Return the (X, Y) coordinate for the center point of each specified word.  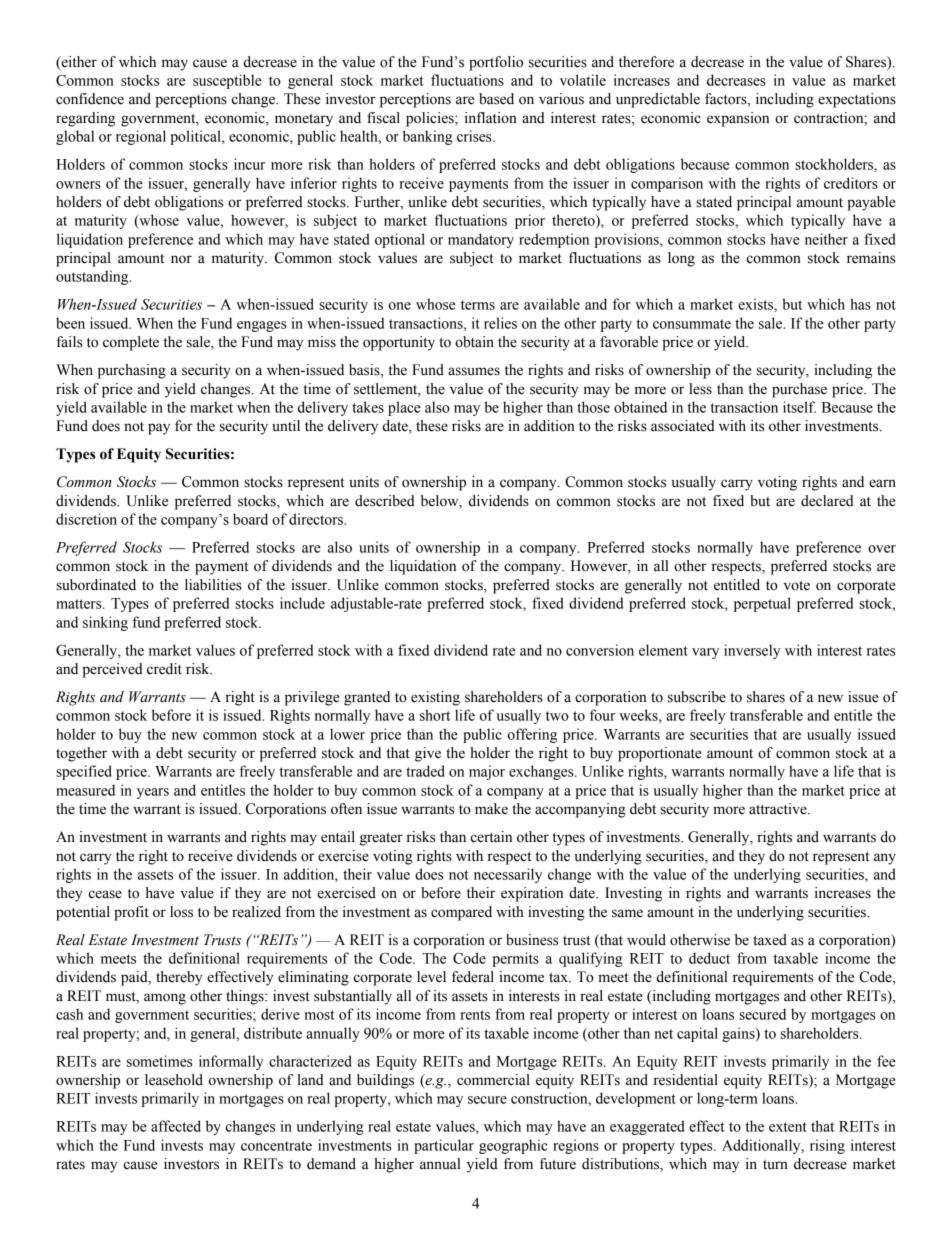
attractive (779, 809)
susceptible (227, 81)
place (404, 408)
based (496, 99)
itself (799, 407)
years (153, 793)
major (487, 772)
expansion (738, 119)
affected (176, 1126)
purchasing (132, 371)
